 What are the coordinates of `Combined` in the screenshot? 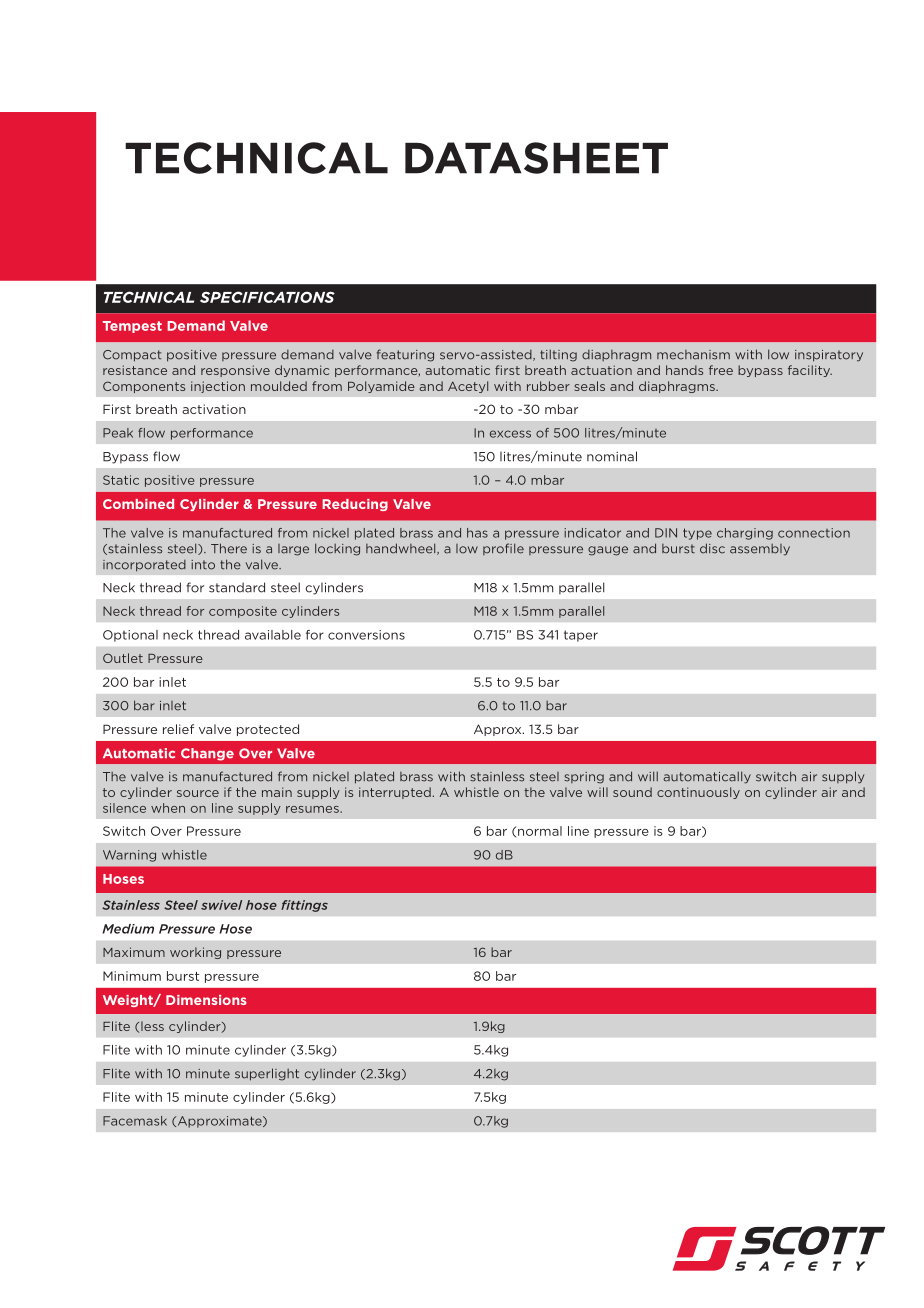 It's located at (138, 504).
